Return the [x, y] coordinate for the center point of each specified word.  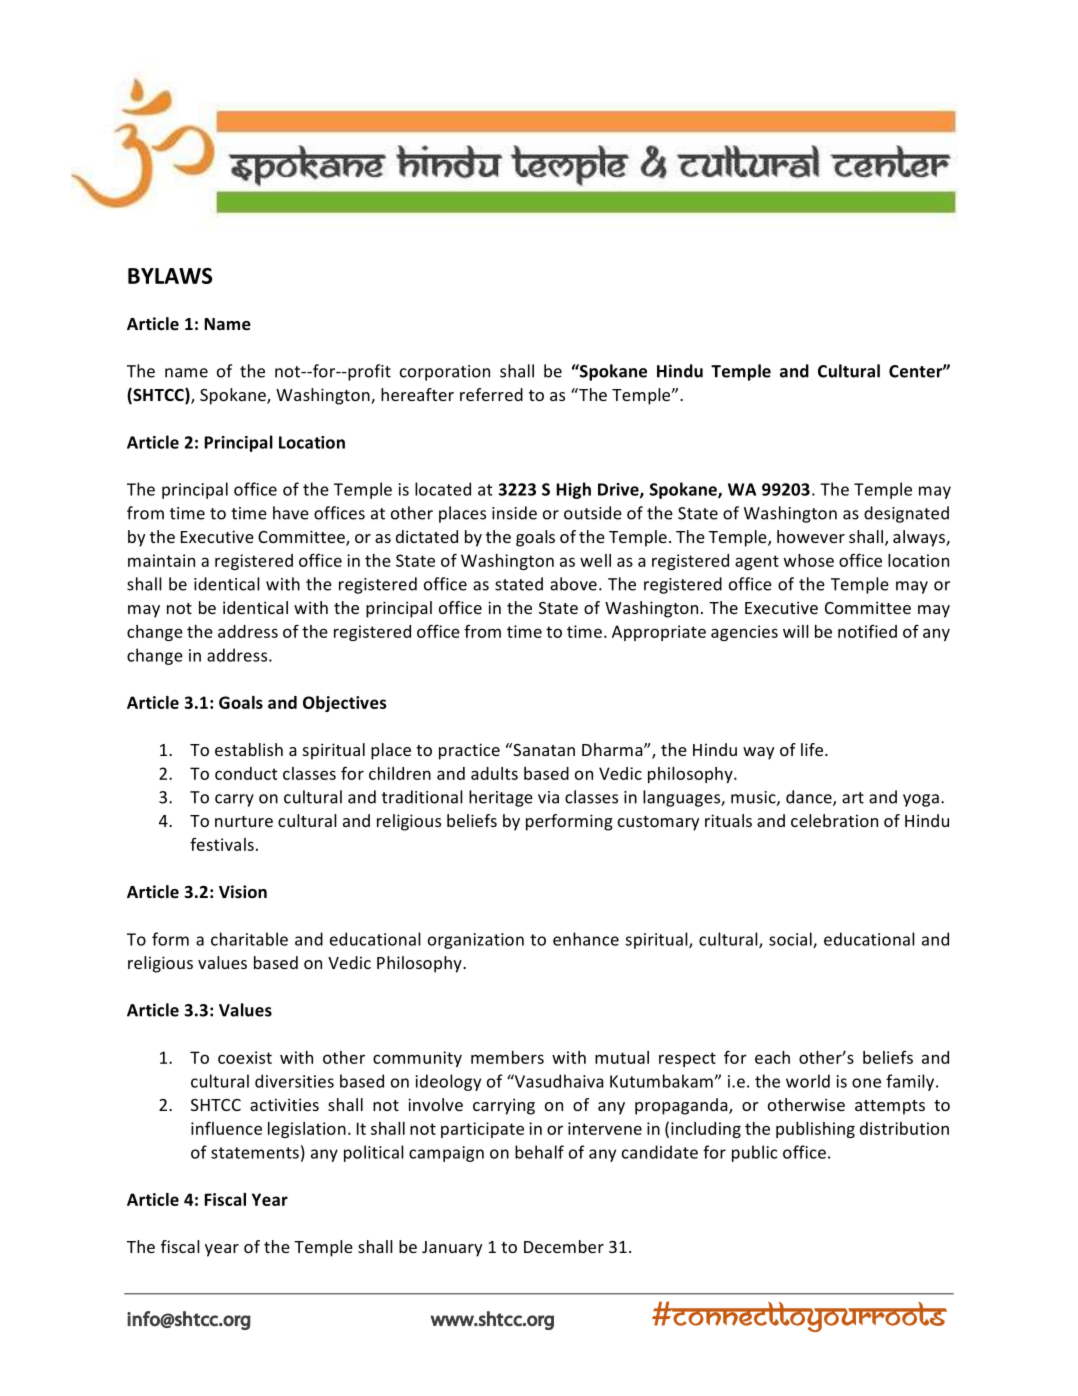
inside [514, 513]
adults [494, 773]
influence [226, 1128]
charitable [249, 939]
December [564, 1246]
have [291, 513]
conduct [246, 773]
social [791, 940]
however [811, 536]
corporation [445, 373]
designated [906, 514]
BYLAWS [170, 276]
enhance [586, 939]
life [813, 749]
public [754, 1153]
